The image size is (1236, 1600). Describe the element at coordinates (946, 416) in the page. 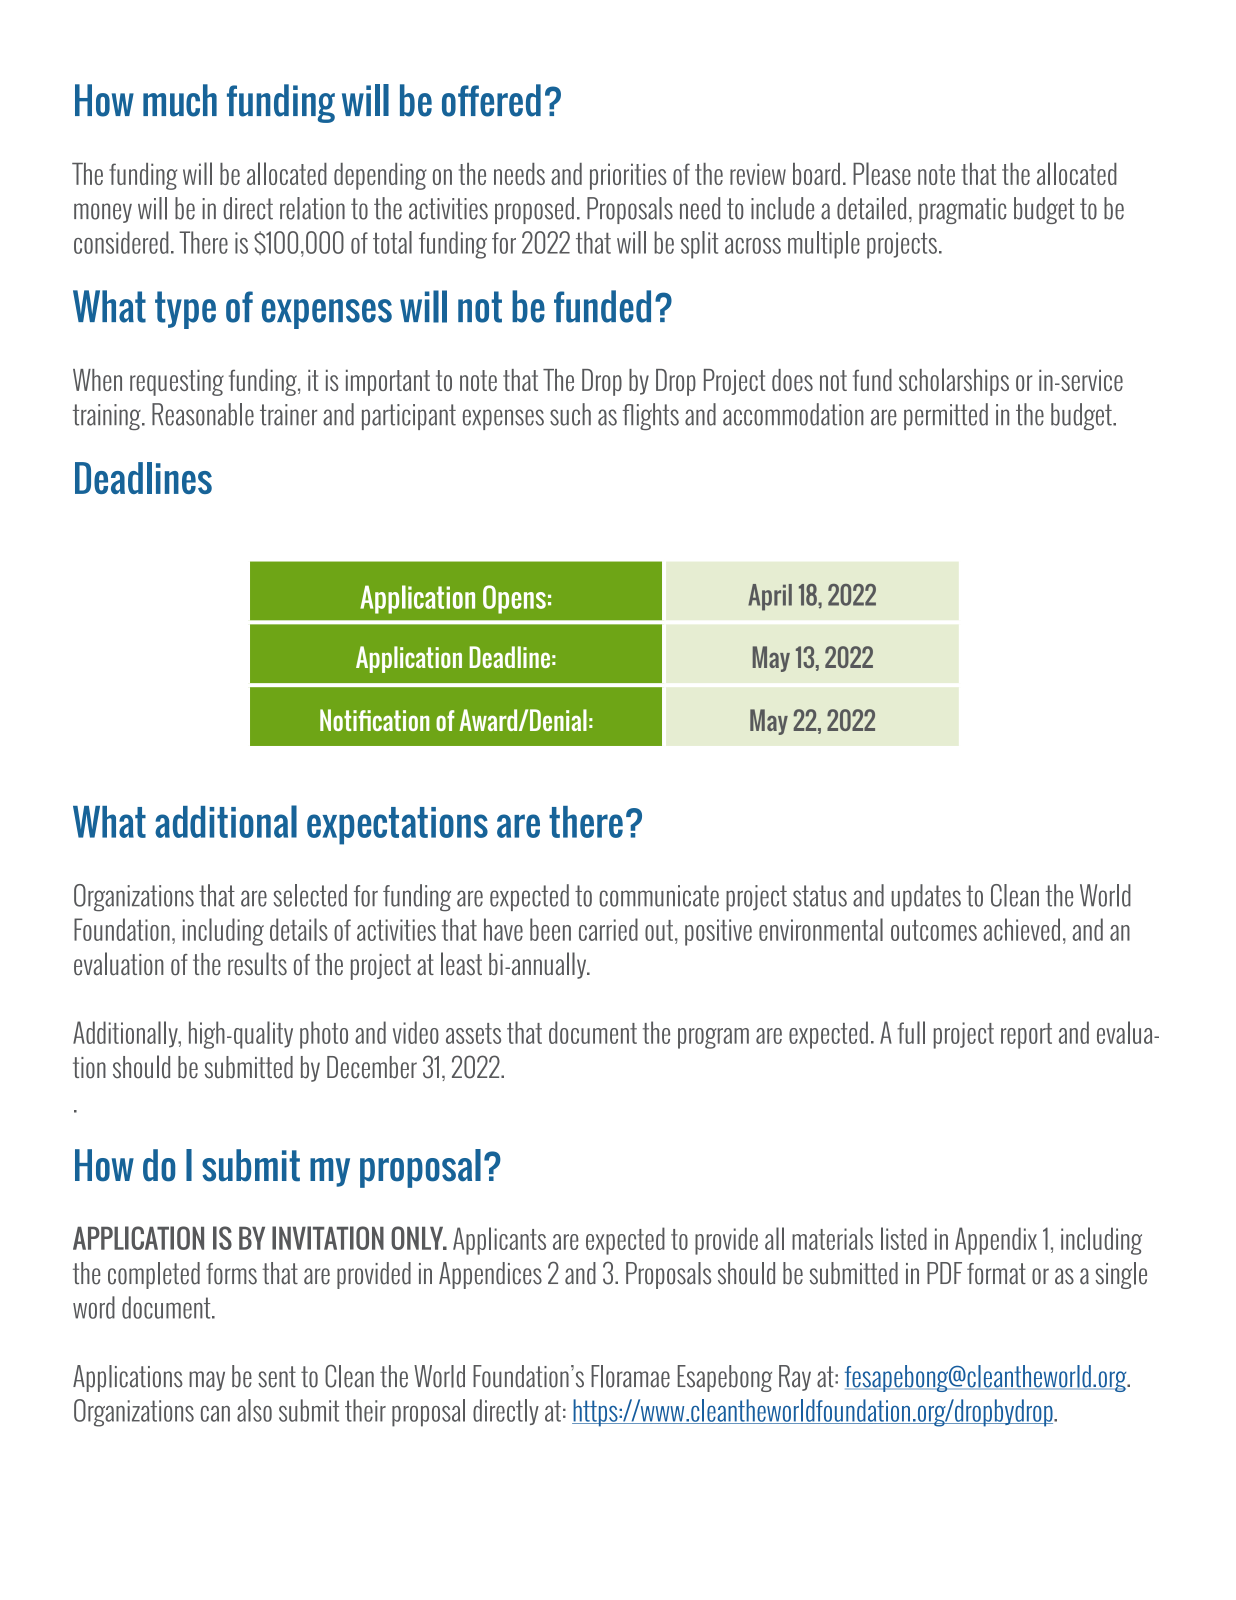

I see `permitted` at that location.
